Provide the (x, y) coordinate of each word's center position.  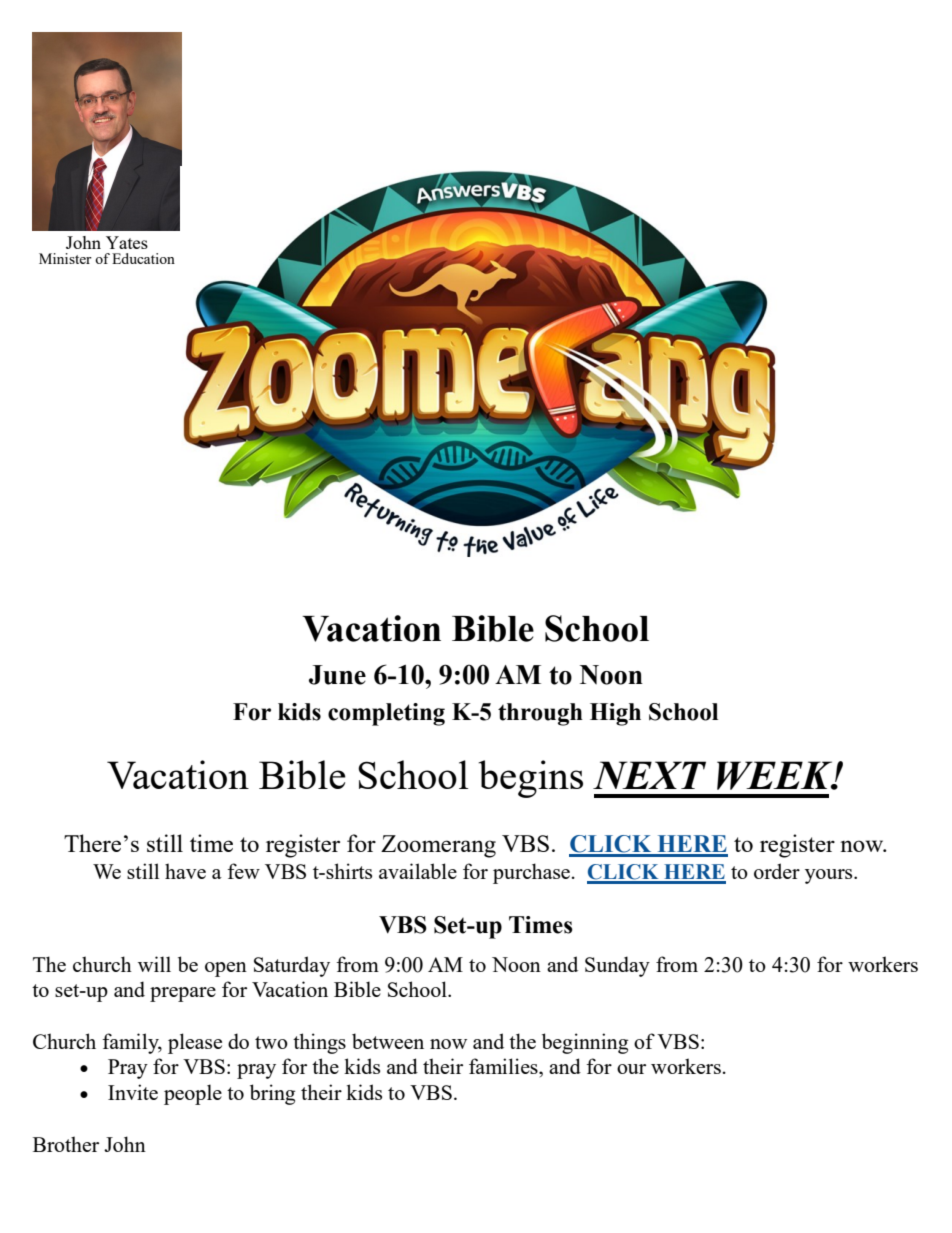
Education (143, 258)
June (337, 675)
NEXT (649, 775)
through (540, 714)
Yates (127, 242)
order (777, 871)
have (185, 871)
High (615, 714)
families (504, 1066)
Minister (65, 258)
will (154, 964)
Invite (133, 1092)
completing (386, 714)
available (418, 871)
